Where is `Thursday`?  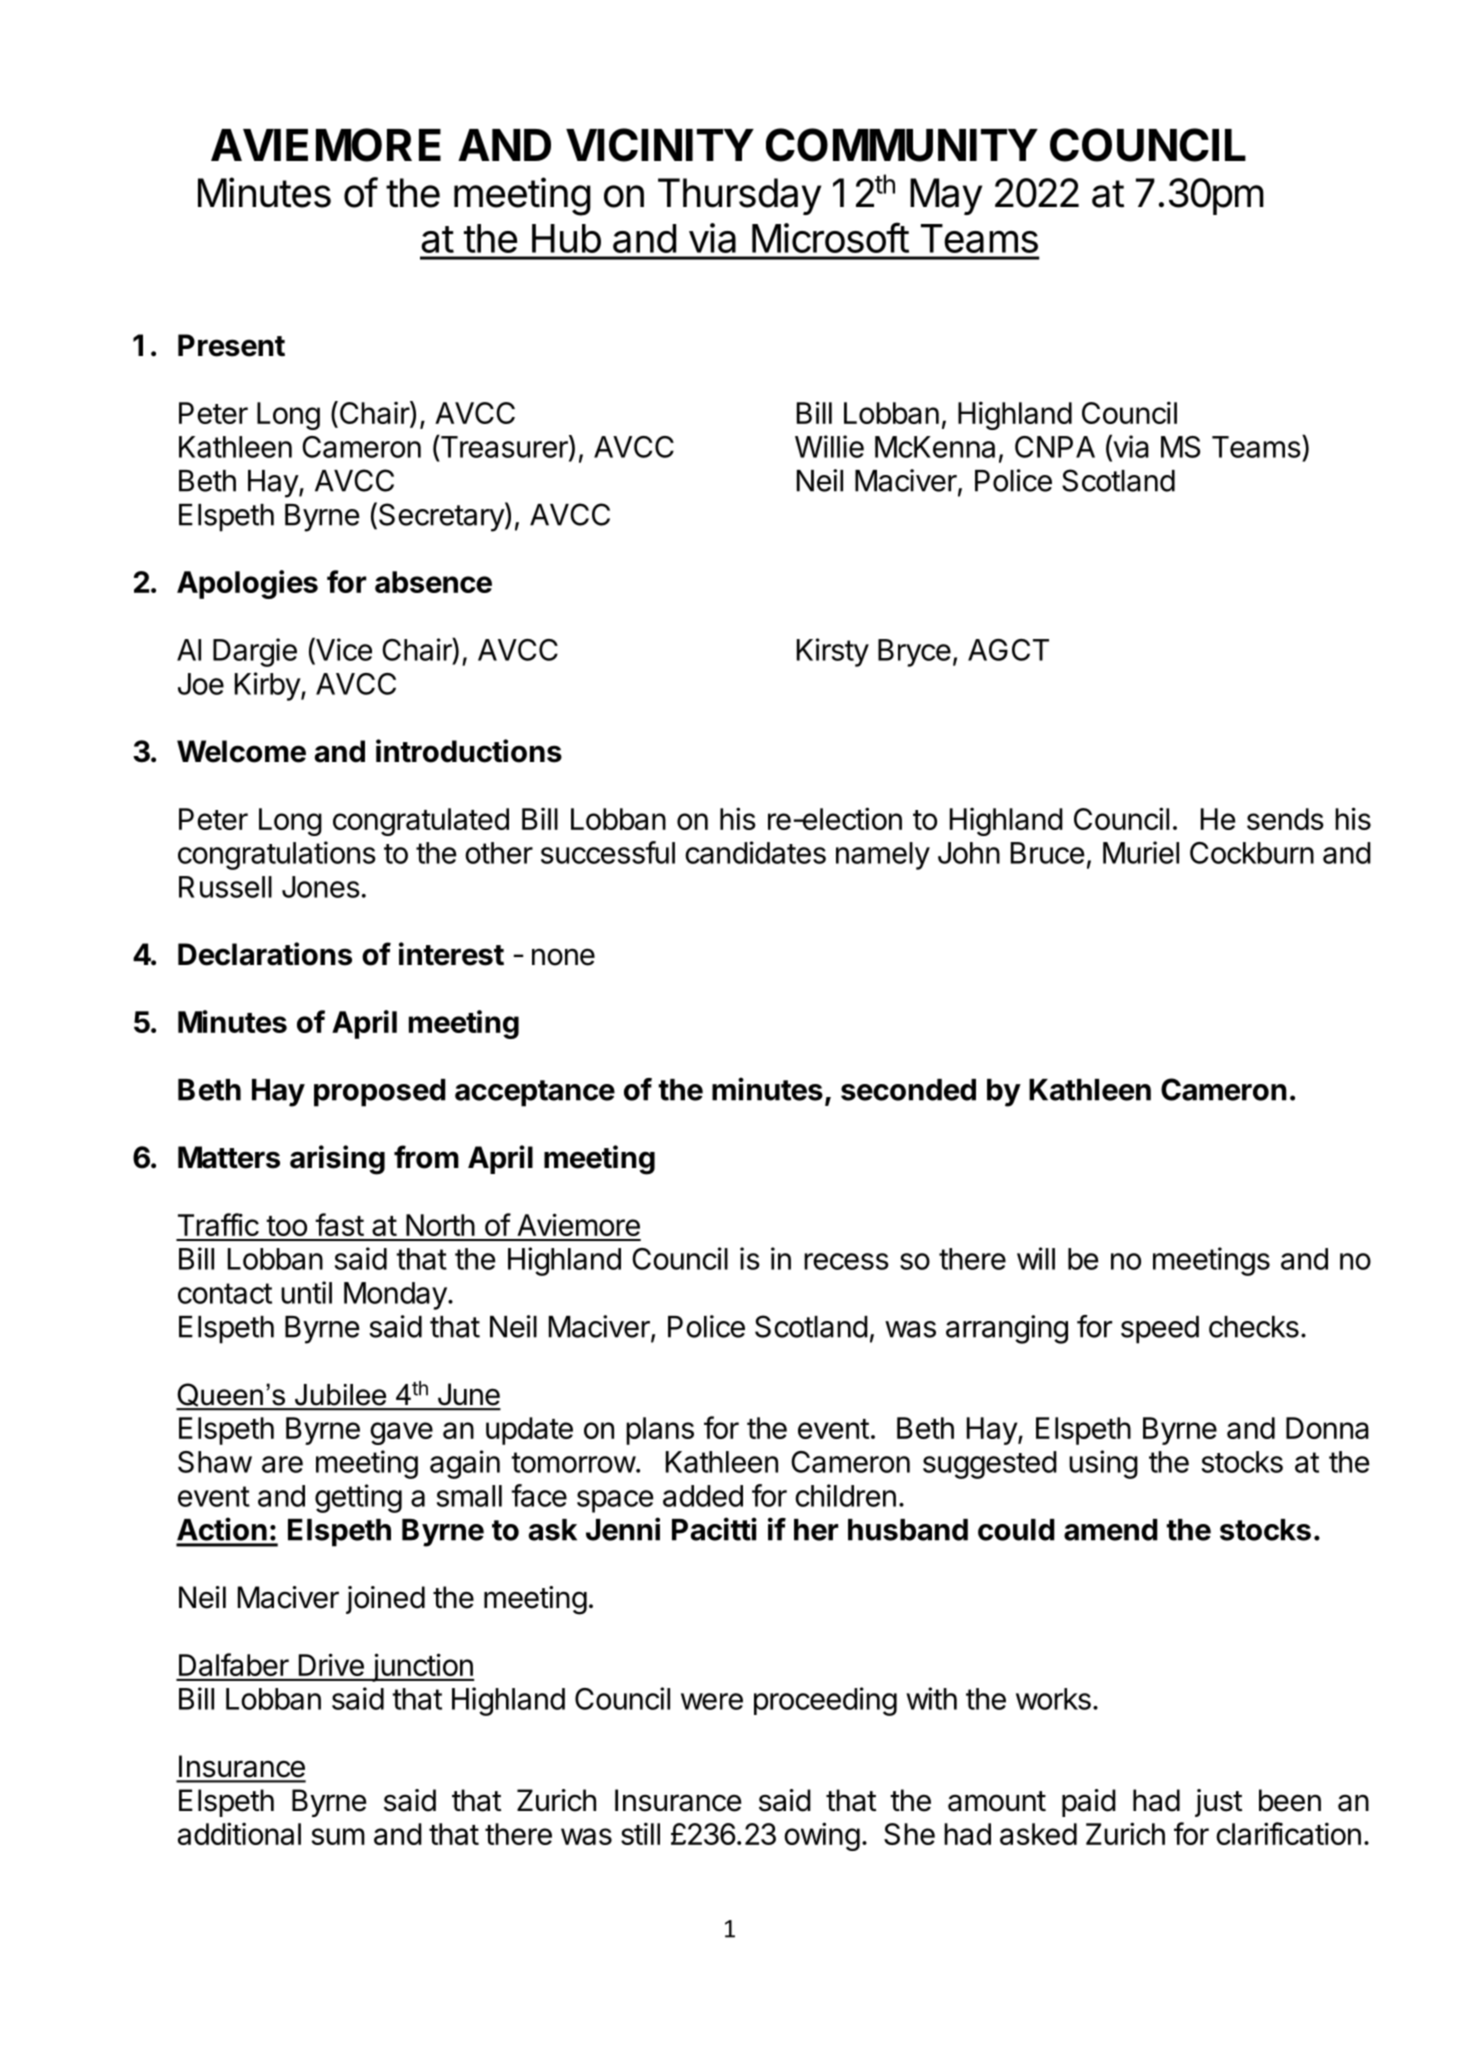 Thursday is located at coordinates (739, 196).
